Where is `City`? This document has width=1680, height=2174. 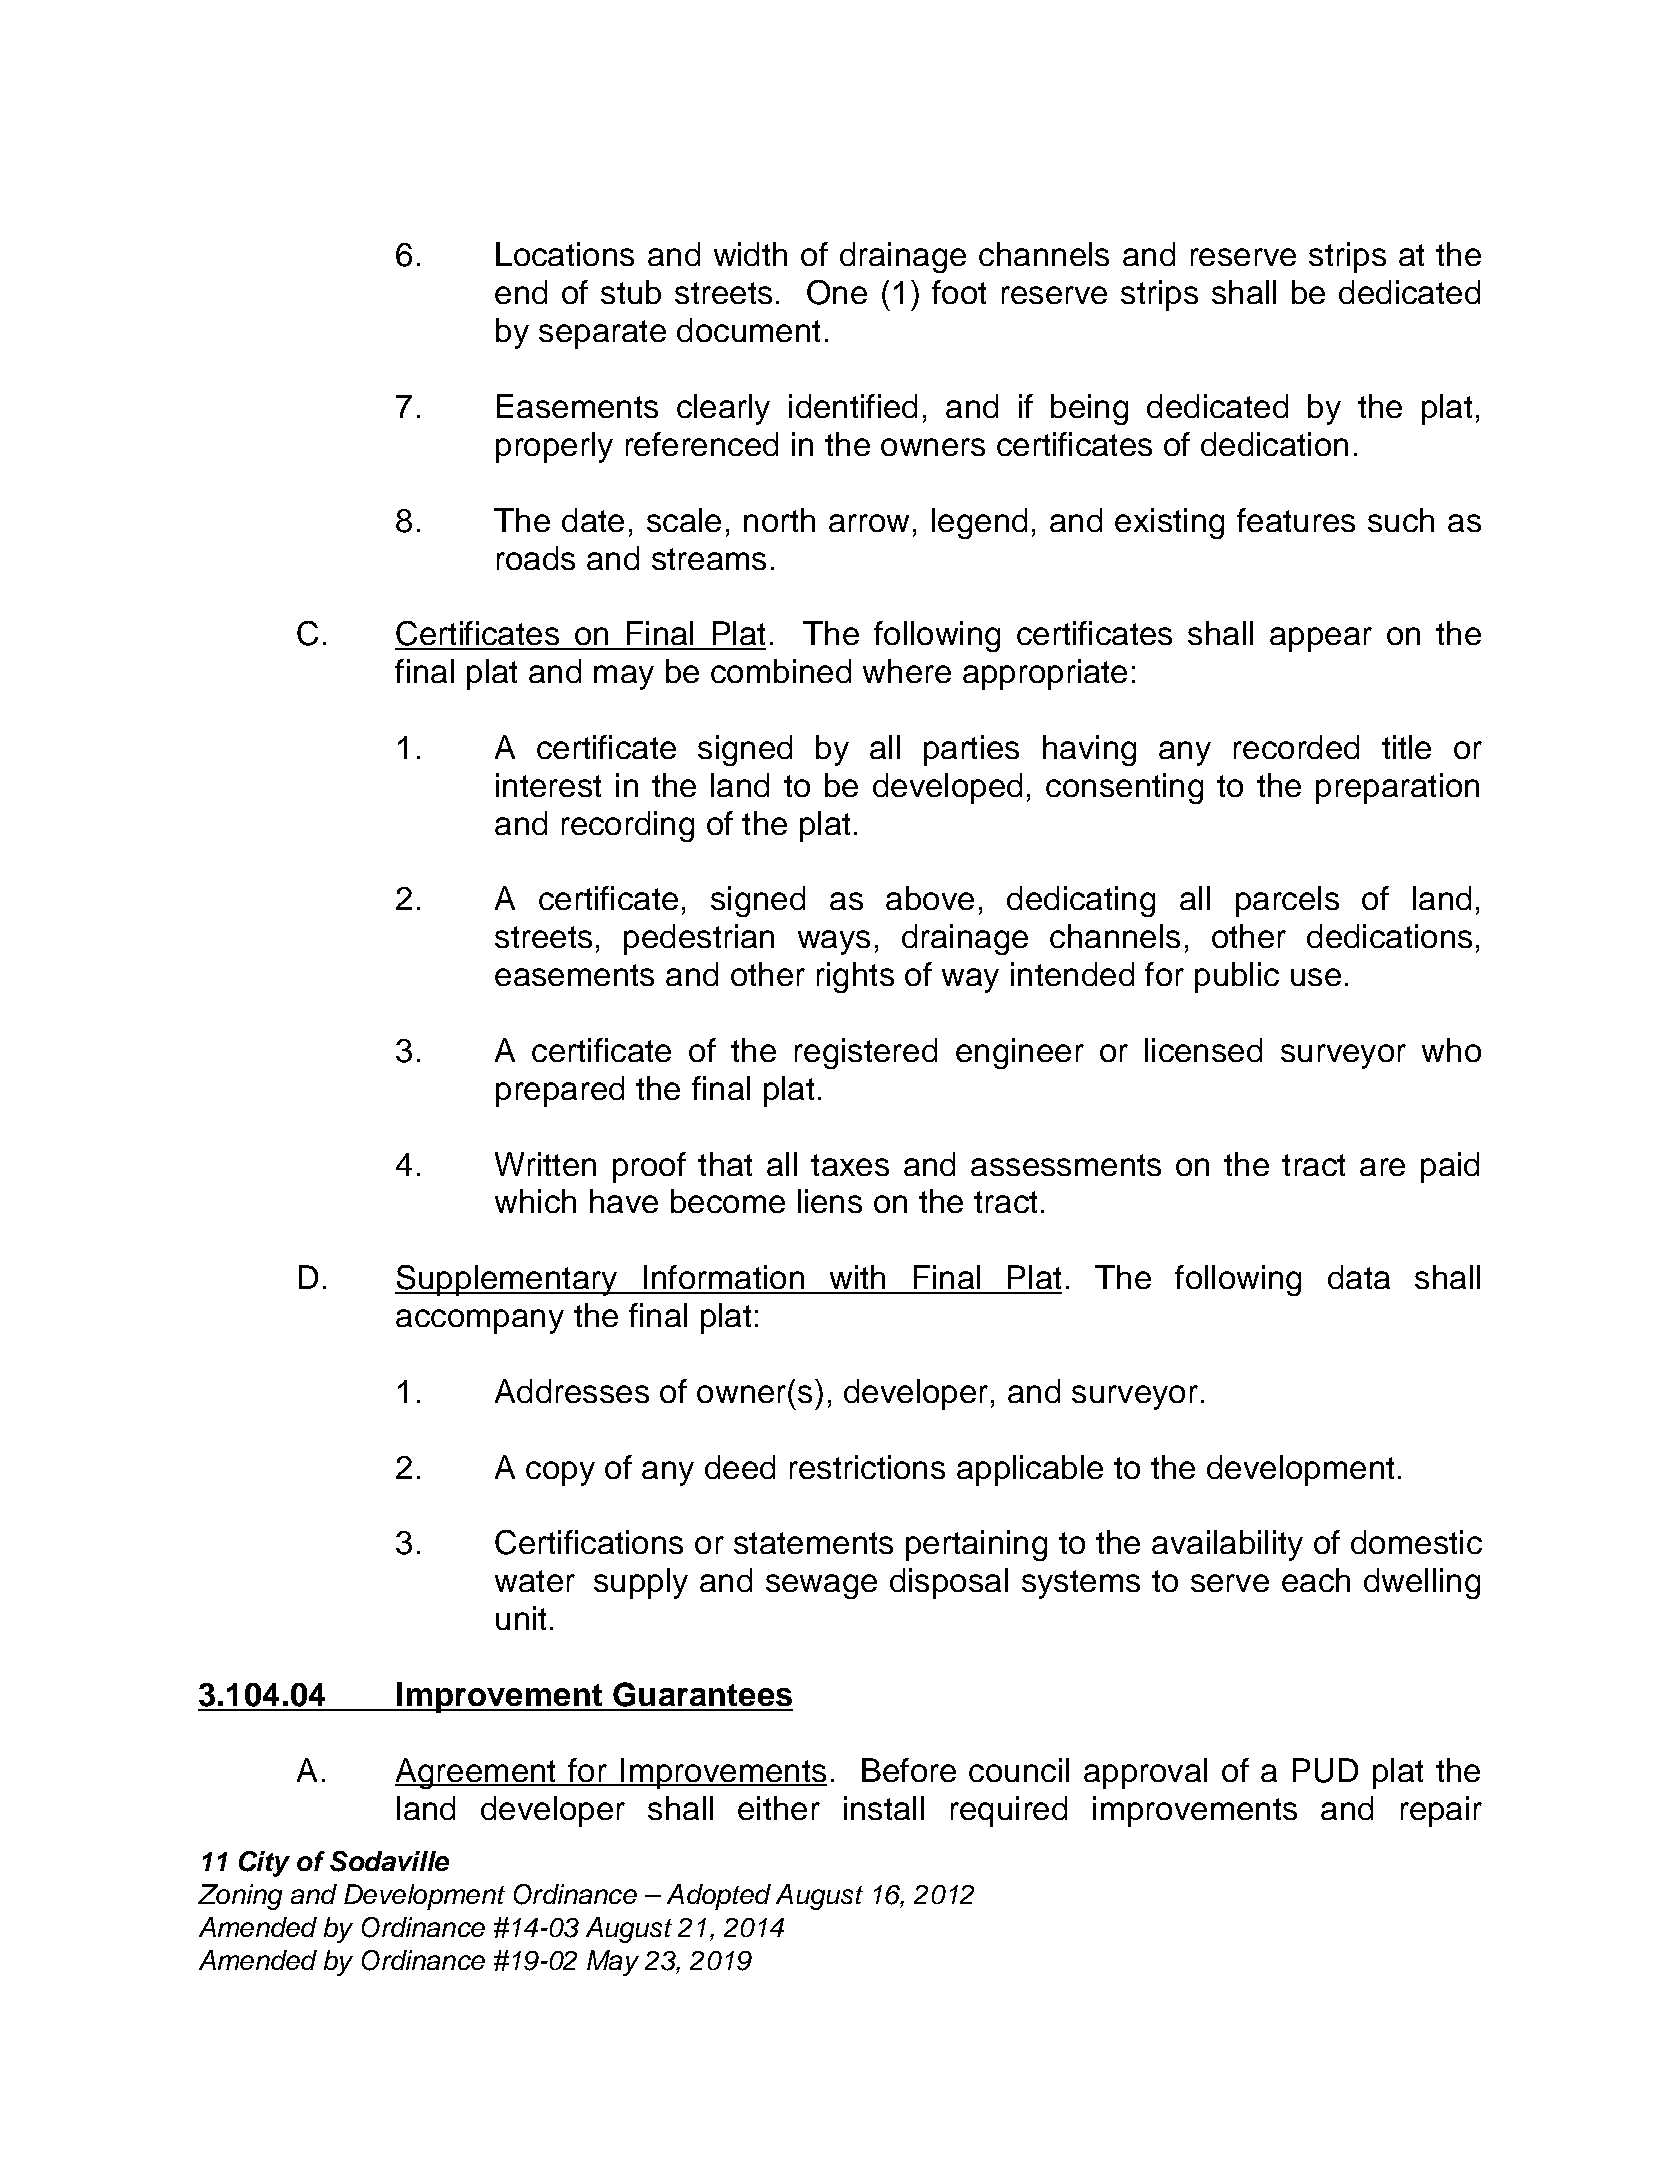 City is located at coordinates (264, 1864).
